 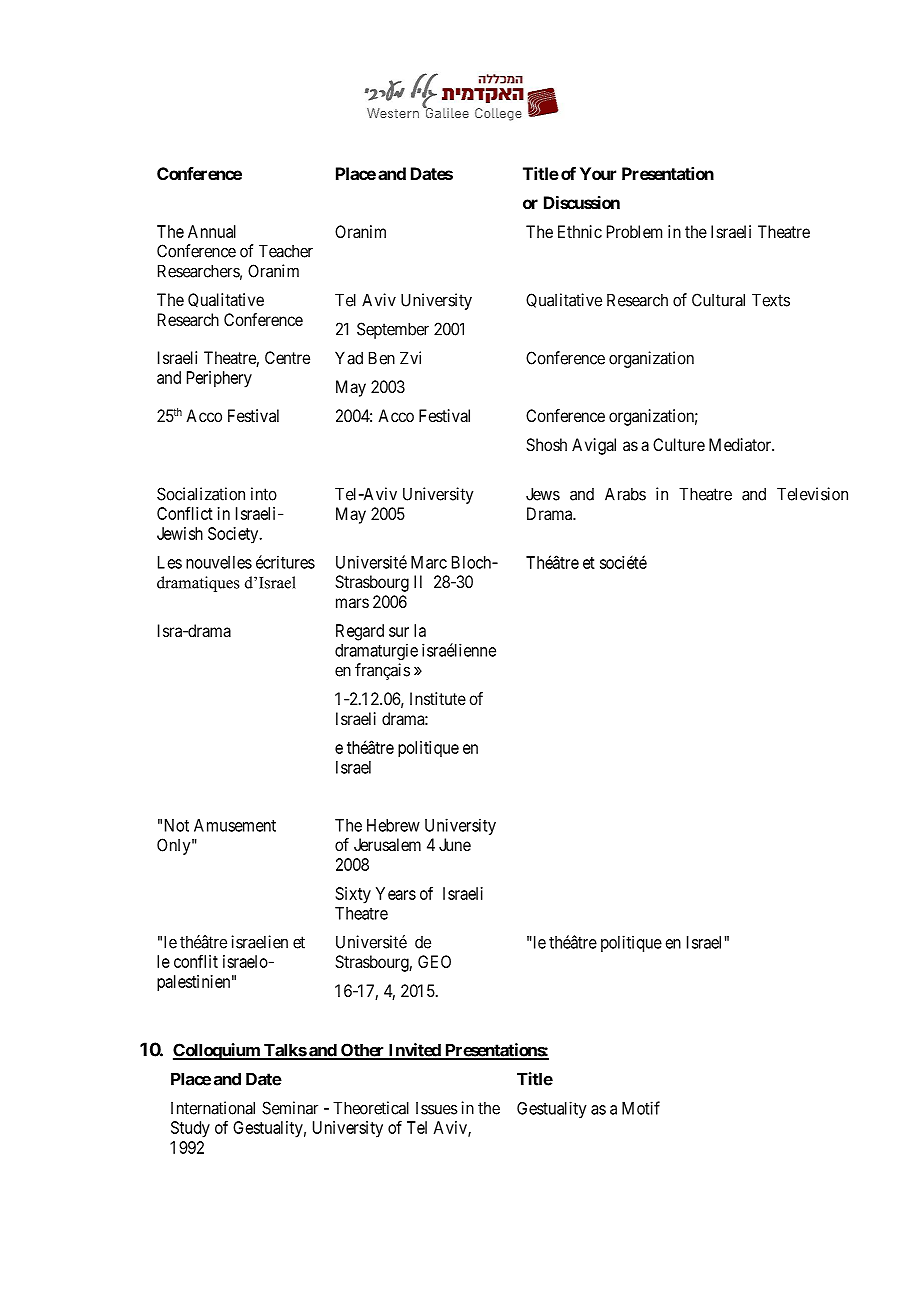 What do you see at coordinates (212, 231) in the image?
I see `Annual` at bounding box center [212, 231].
